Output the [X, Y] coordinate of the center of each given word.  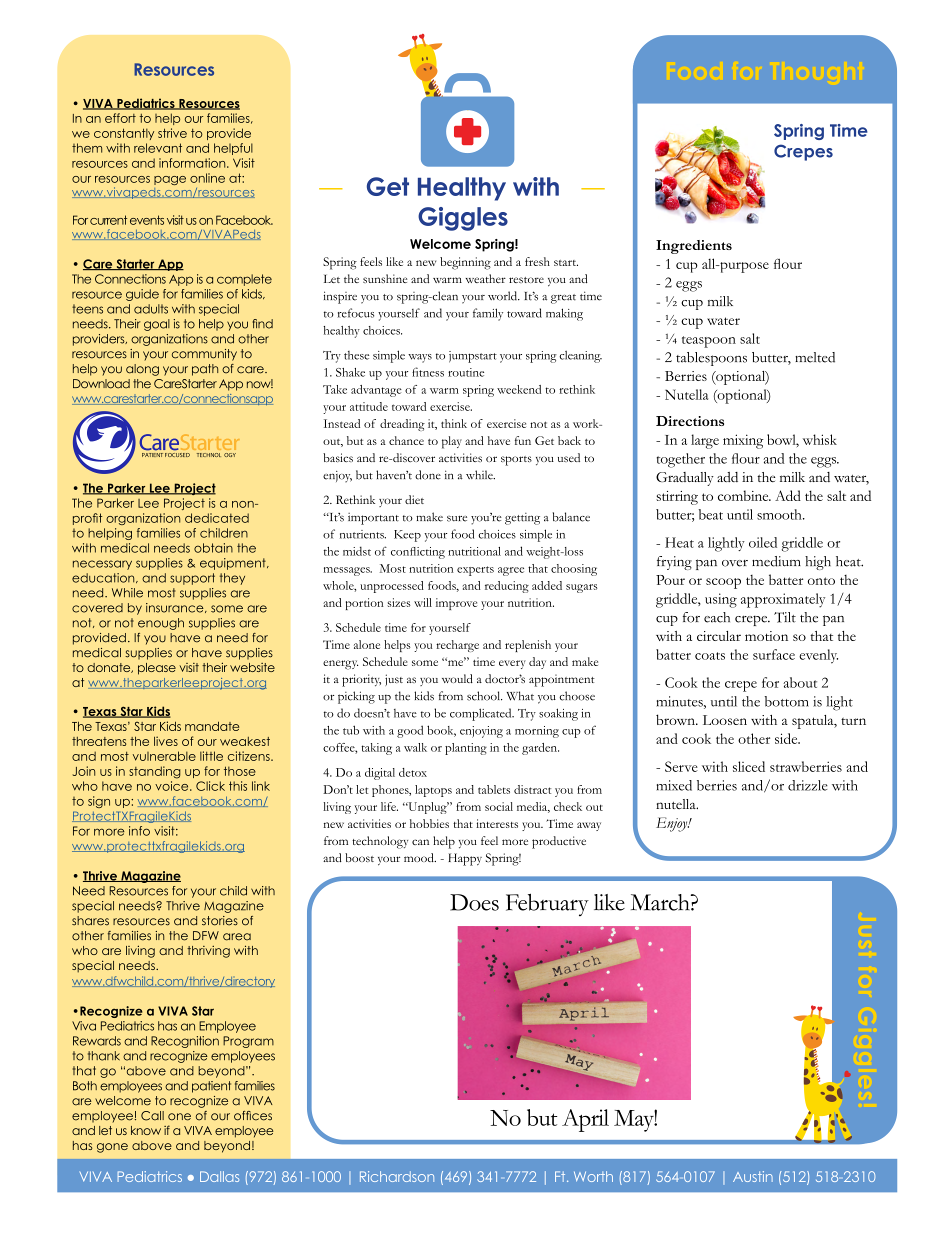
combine [744, 495]
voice [173, 786]
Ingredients [694, 247]
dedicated [217, 518]
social [499, 806]
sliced [749, 766]
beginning [465, 263]
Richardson [397, 1176]
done [428, 475]
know [146, 1130]
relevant [158, 148]
